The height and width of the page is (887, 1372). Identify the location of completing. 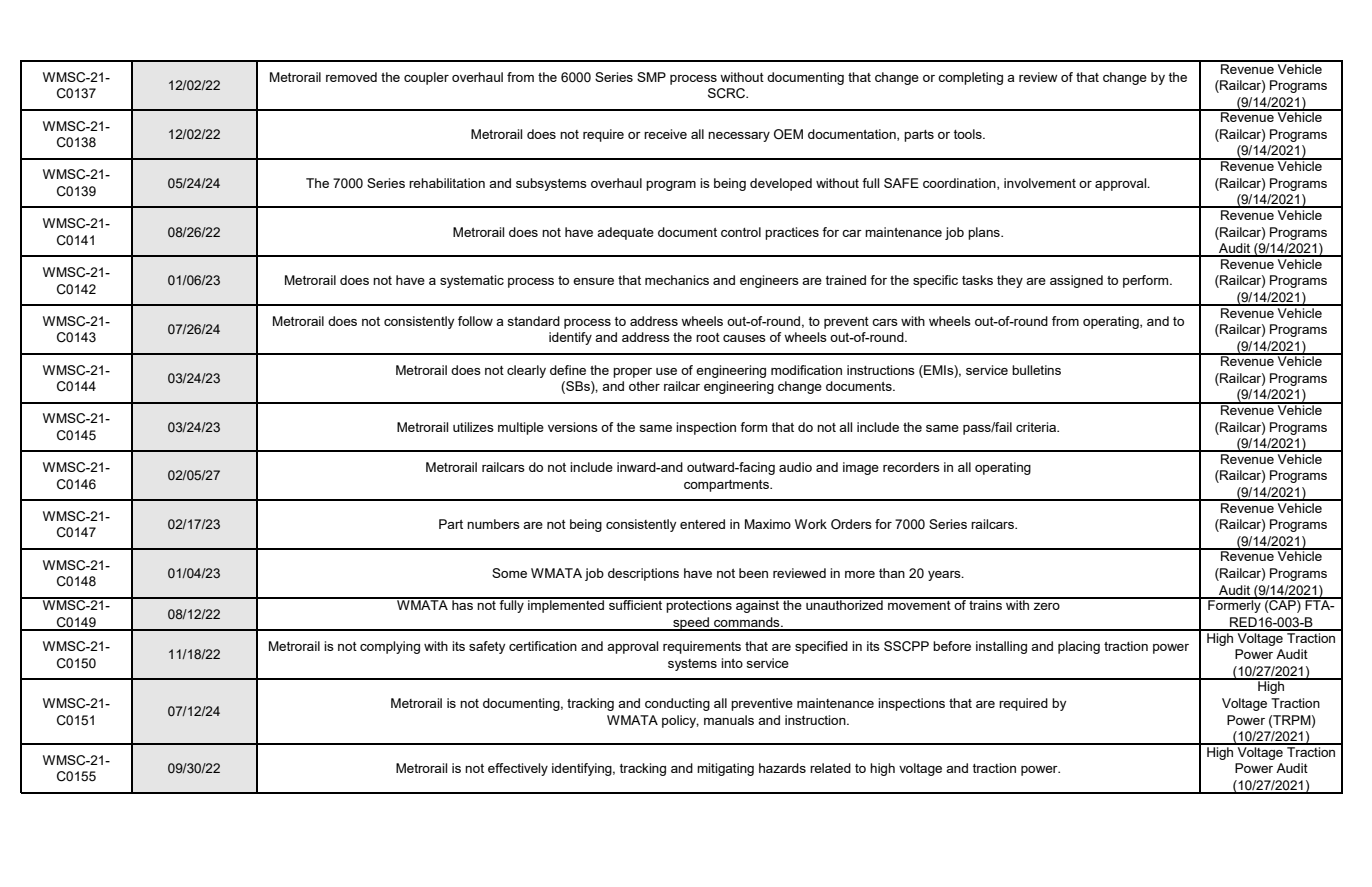
(970, 78).
